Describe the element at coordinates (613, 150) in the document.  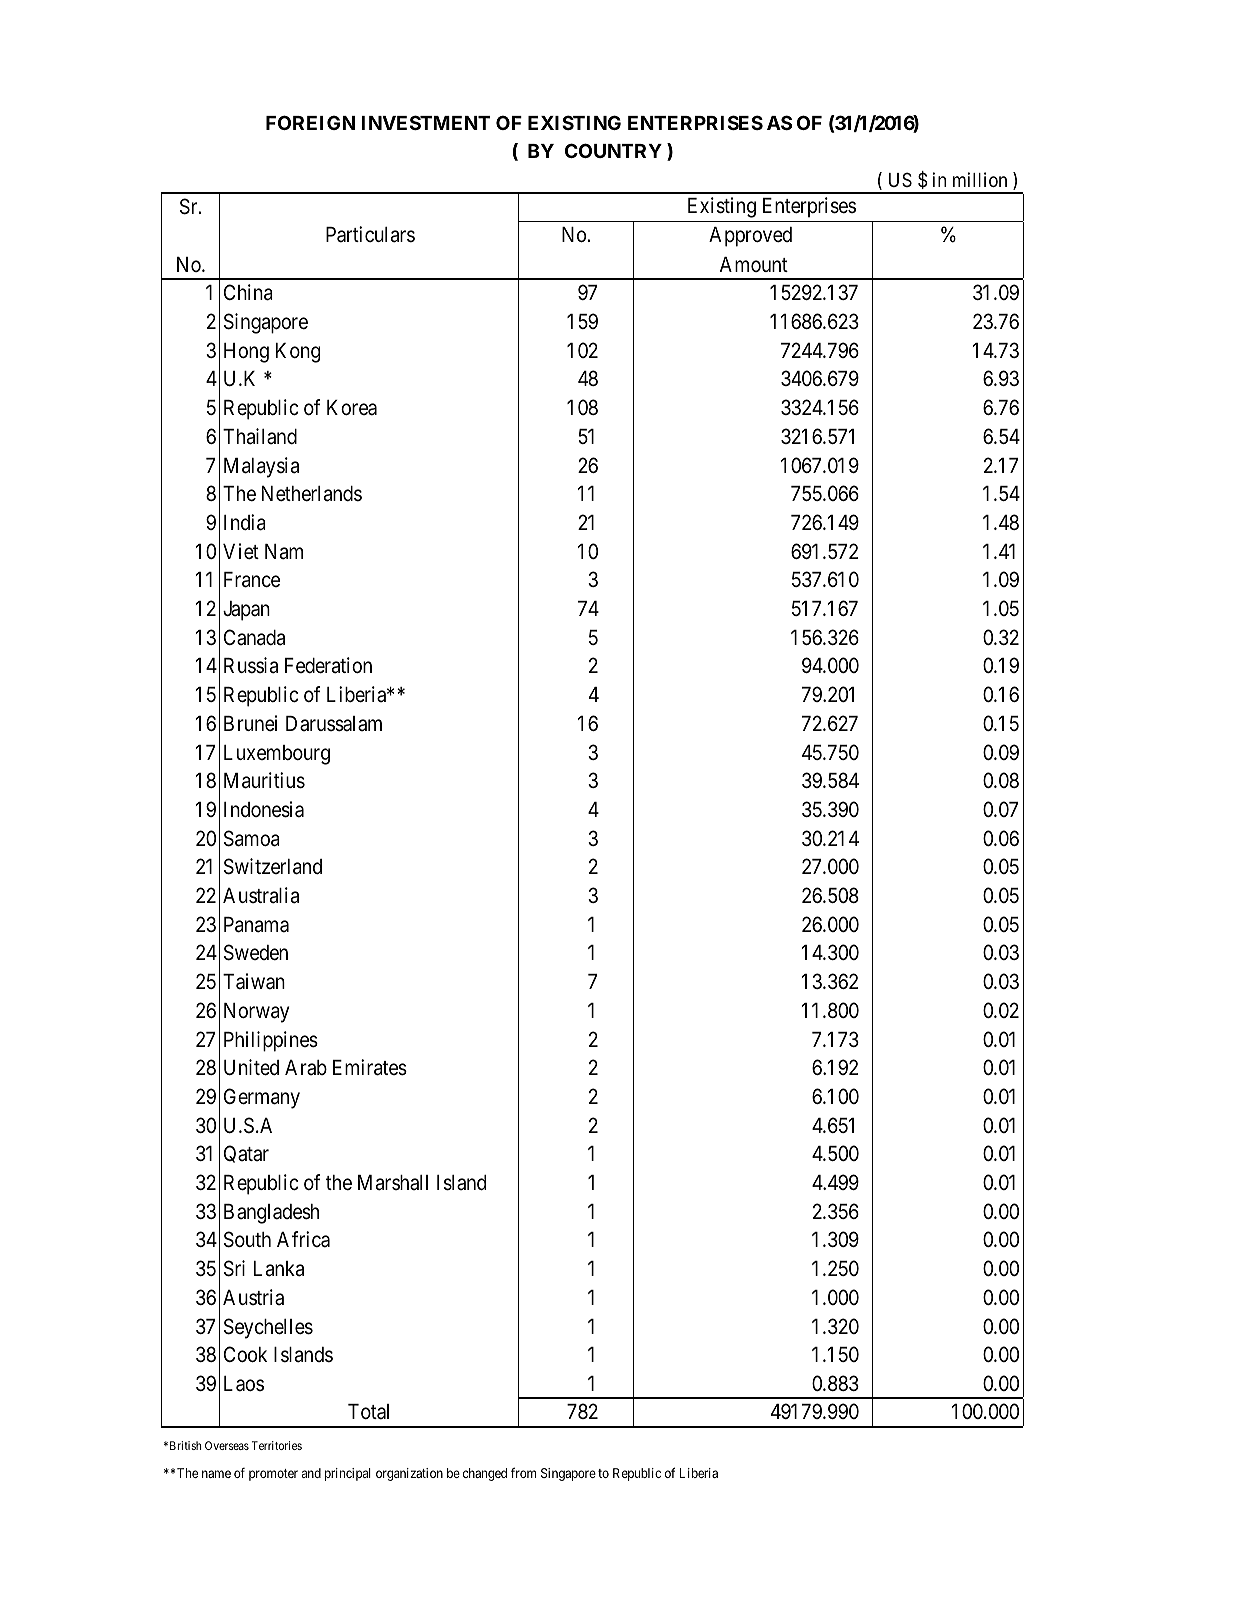
I see `COUNTRY` at that location.
